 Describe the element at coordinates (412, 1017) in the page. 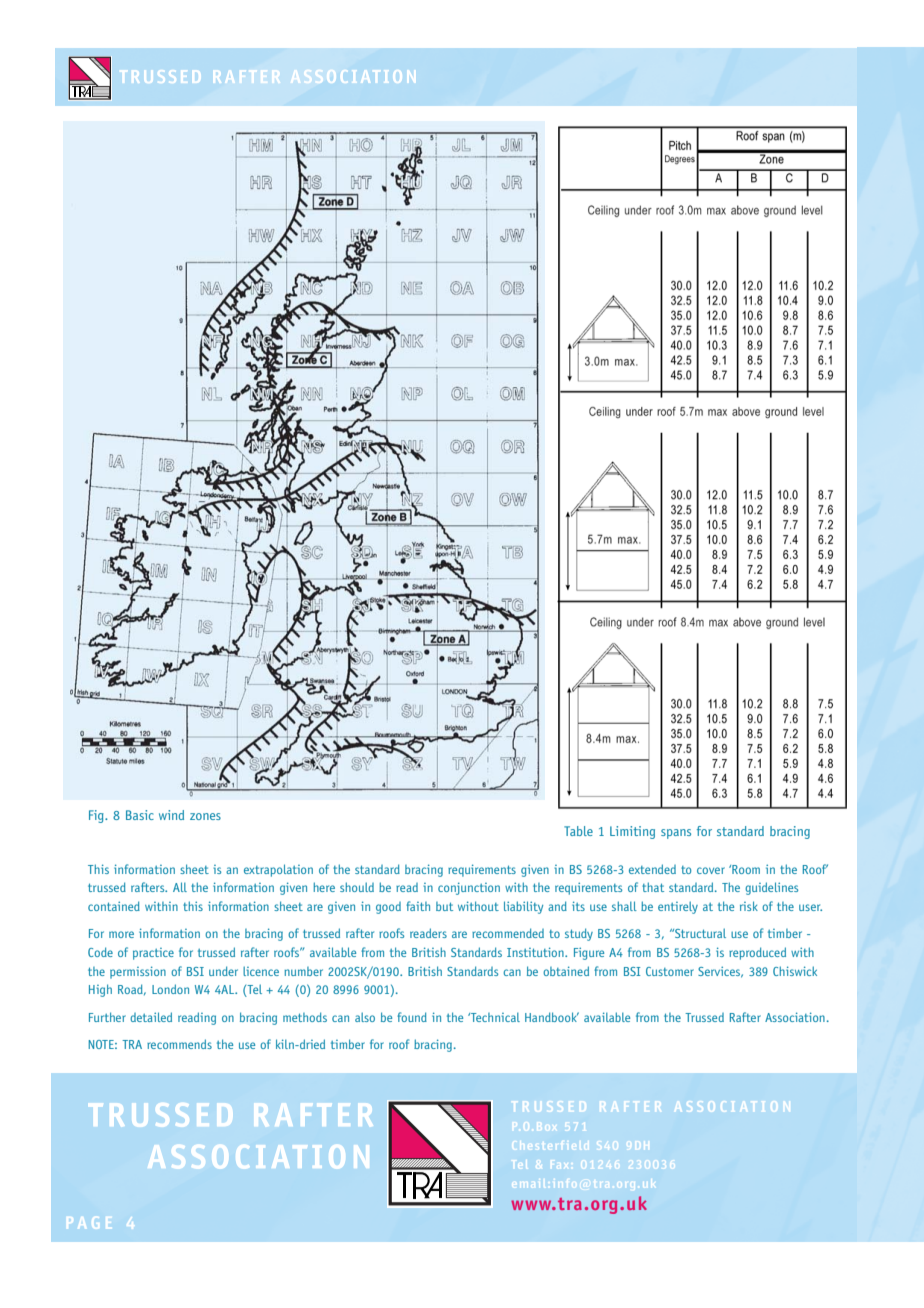

I see `found` at that location.
